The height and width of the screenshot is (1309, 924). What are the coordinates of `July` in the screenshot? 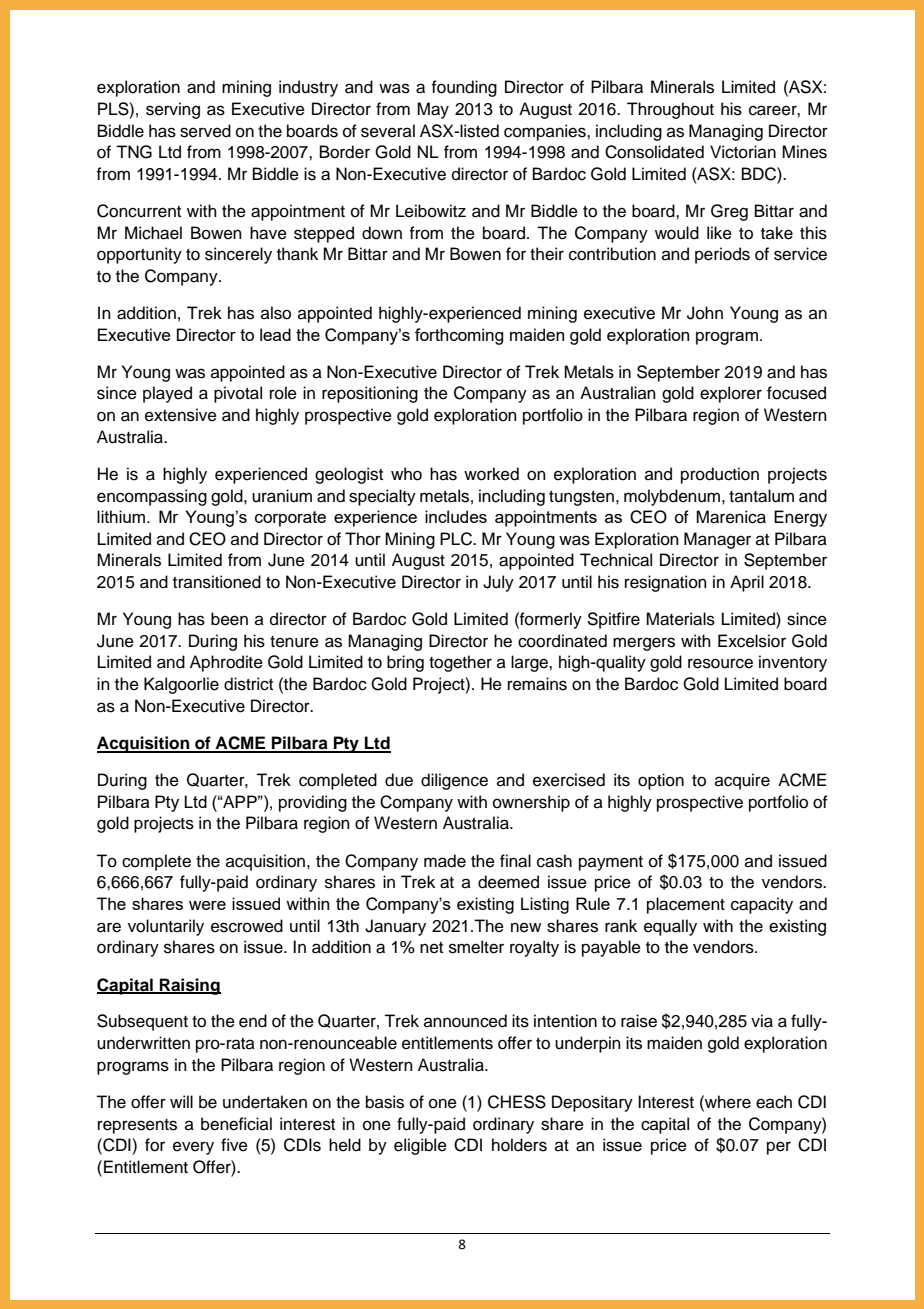 It's located at (498, 583).
